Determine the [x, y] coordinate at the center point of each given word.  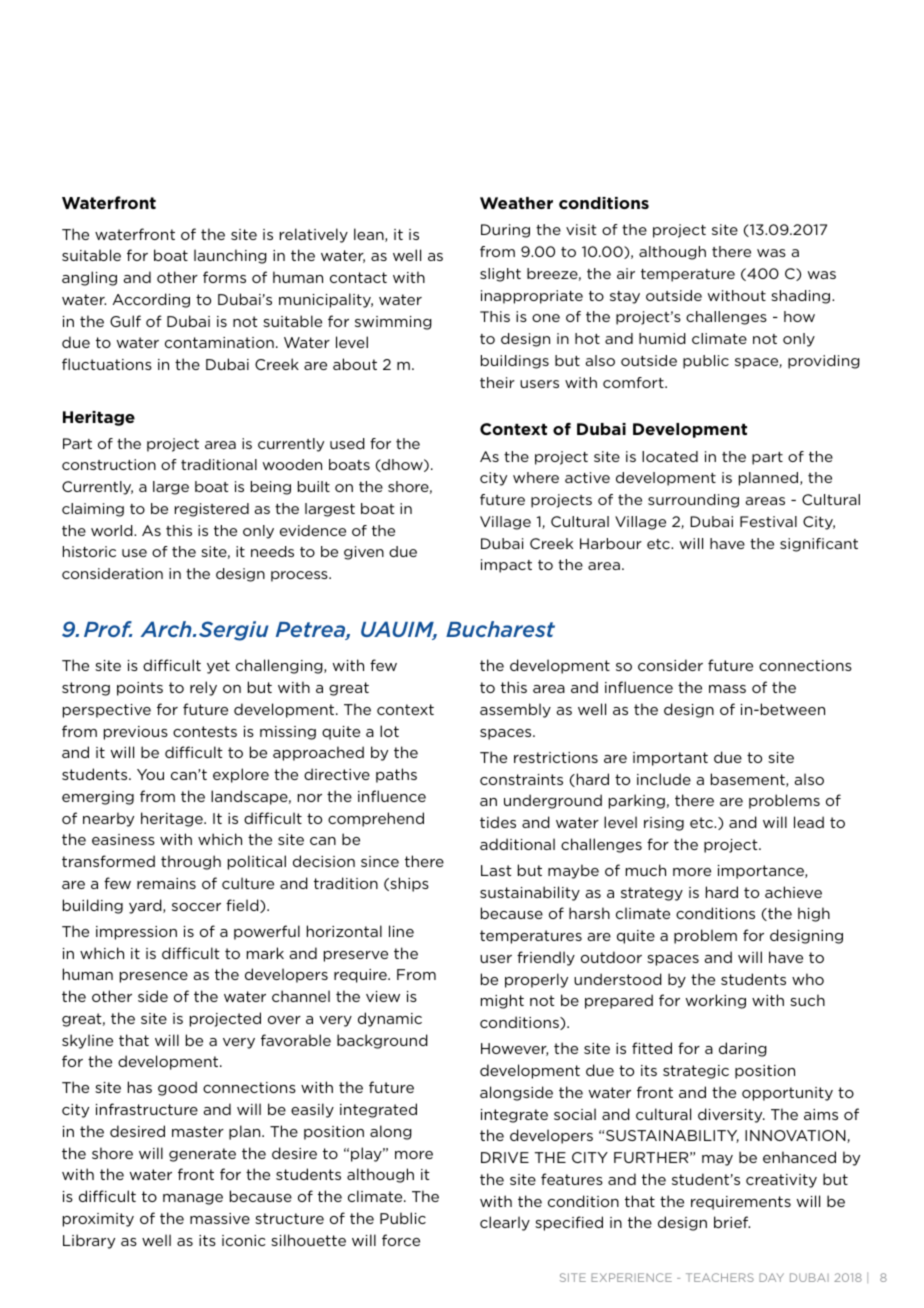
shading [802, 297]
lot [389, 731]
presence [154, 977]
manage [193, 1199]
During [505, 231]
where [536, 477]
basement [749, 780]
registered [212, 510]
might [502, 1001]
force [401, 1240]
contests [205, 731]
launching [230, 256]
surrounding [693, 501]
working [716, 1001]
